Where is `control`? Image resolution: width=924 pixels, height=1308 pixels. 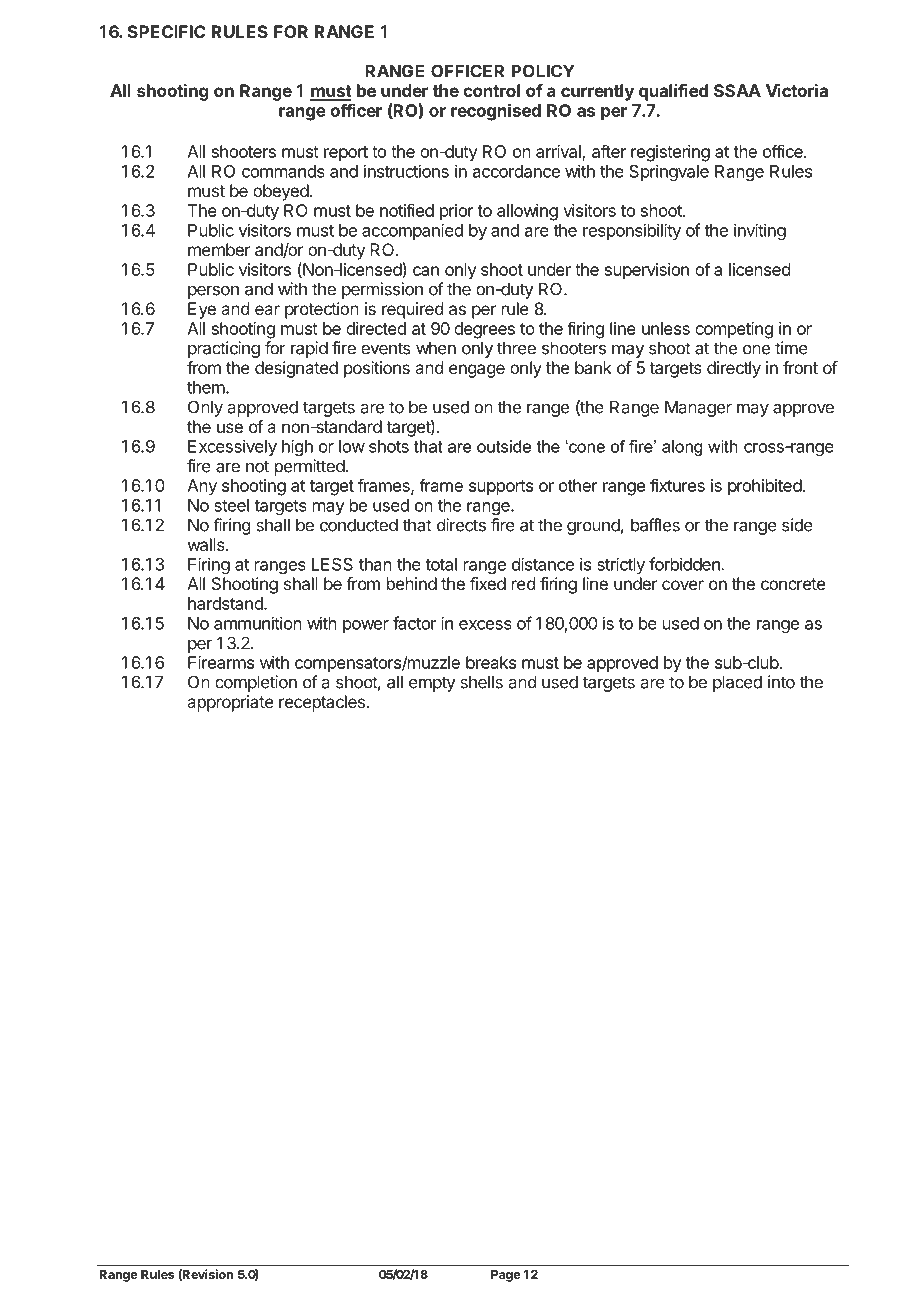
control is located at coordinates (491, 90).
